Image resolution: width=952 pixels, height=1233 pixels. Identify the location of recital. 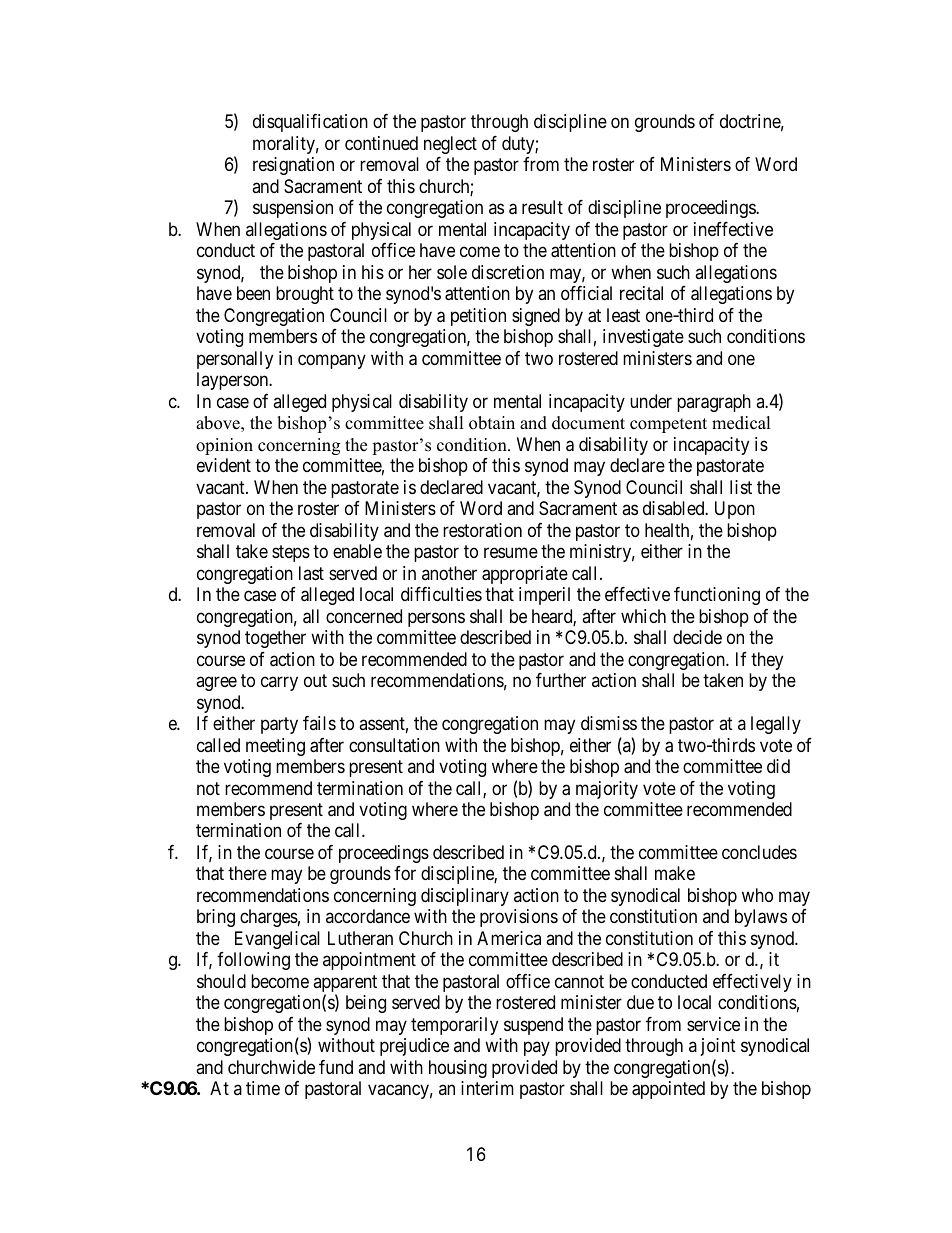
(641, 293).
